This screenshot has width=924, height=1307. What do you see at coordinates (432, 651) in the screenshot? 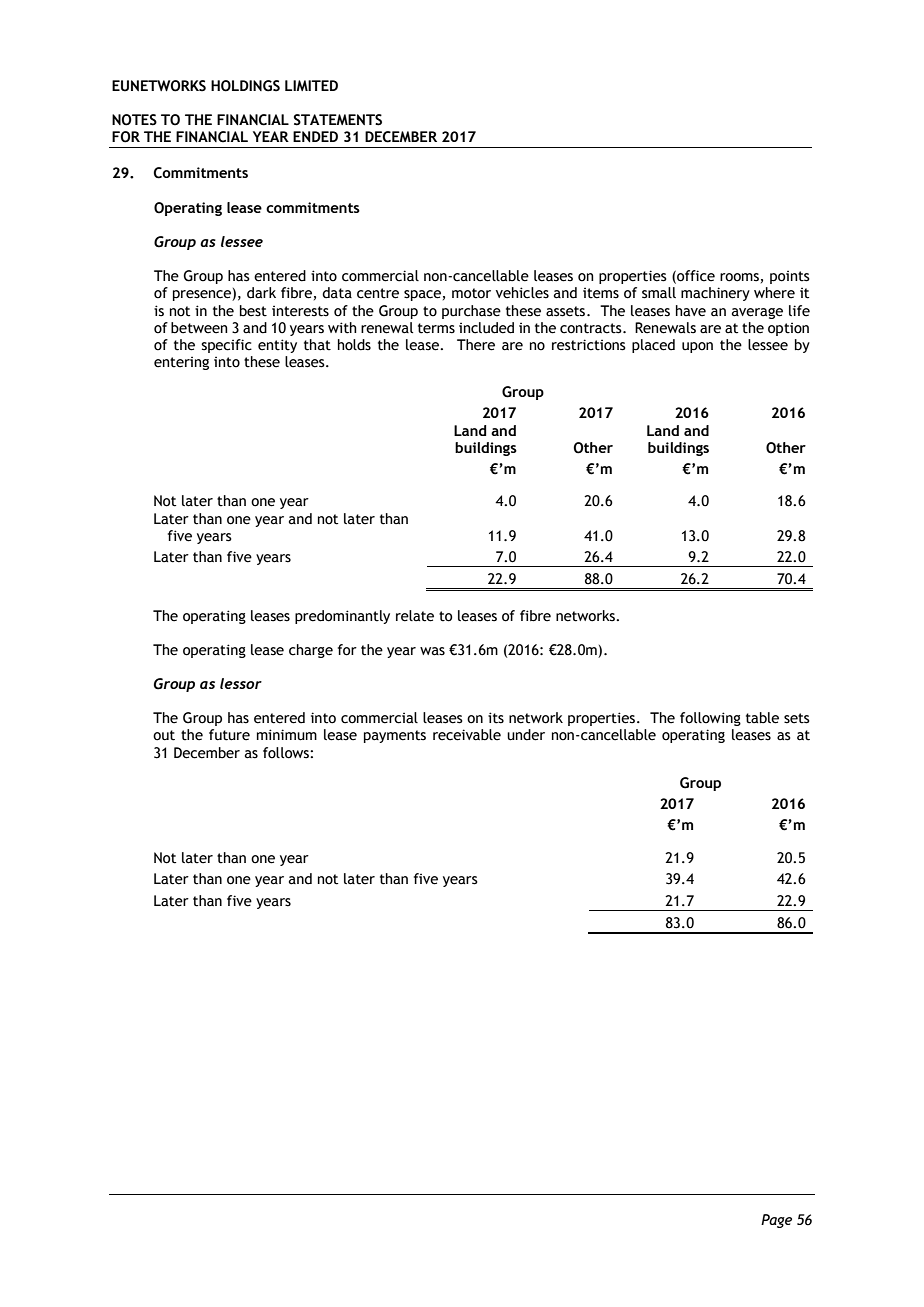
I see `was` at bounding box center [432, 651].
